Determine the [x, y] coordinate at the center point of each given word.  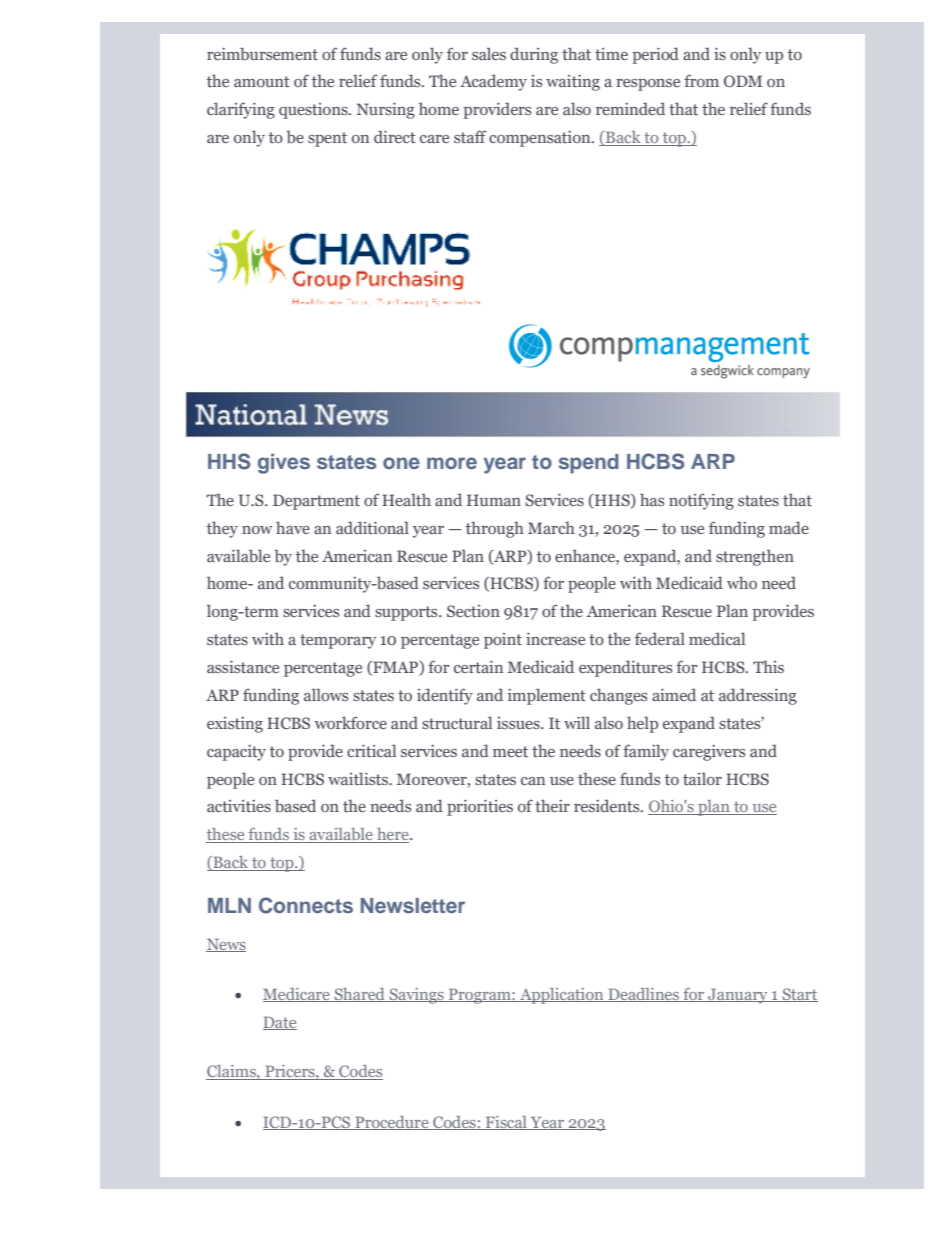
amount [262, 81]
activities [239, 806]
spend [589, 464]
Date [280, 1023]
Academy [493, 82]
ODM [743, 81]
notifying [701, 501]
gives [284, 463]
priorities [480, 808]
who [742, 582]
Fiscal [506, 1123]
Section [473, 611]
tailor [702, 778]
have [293, 527]
